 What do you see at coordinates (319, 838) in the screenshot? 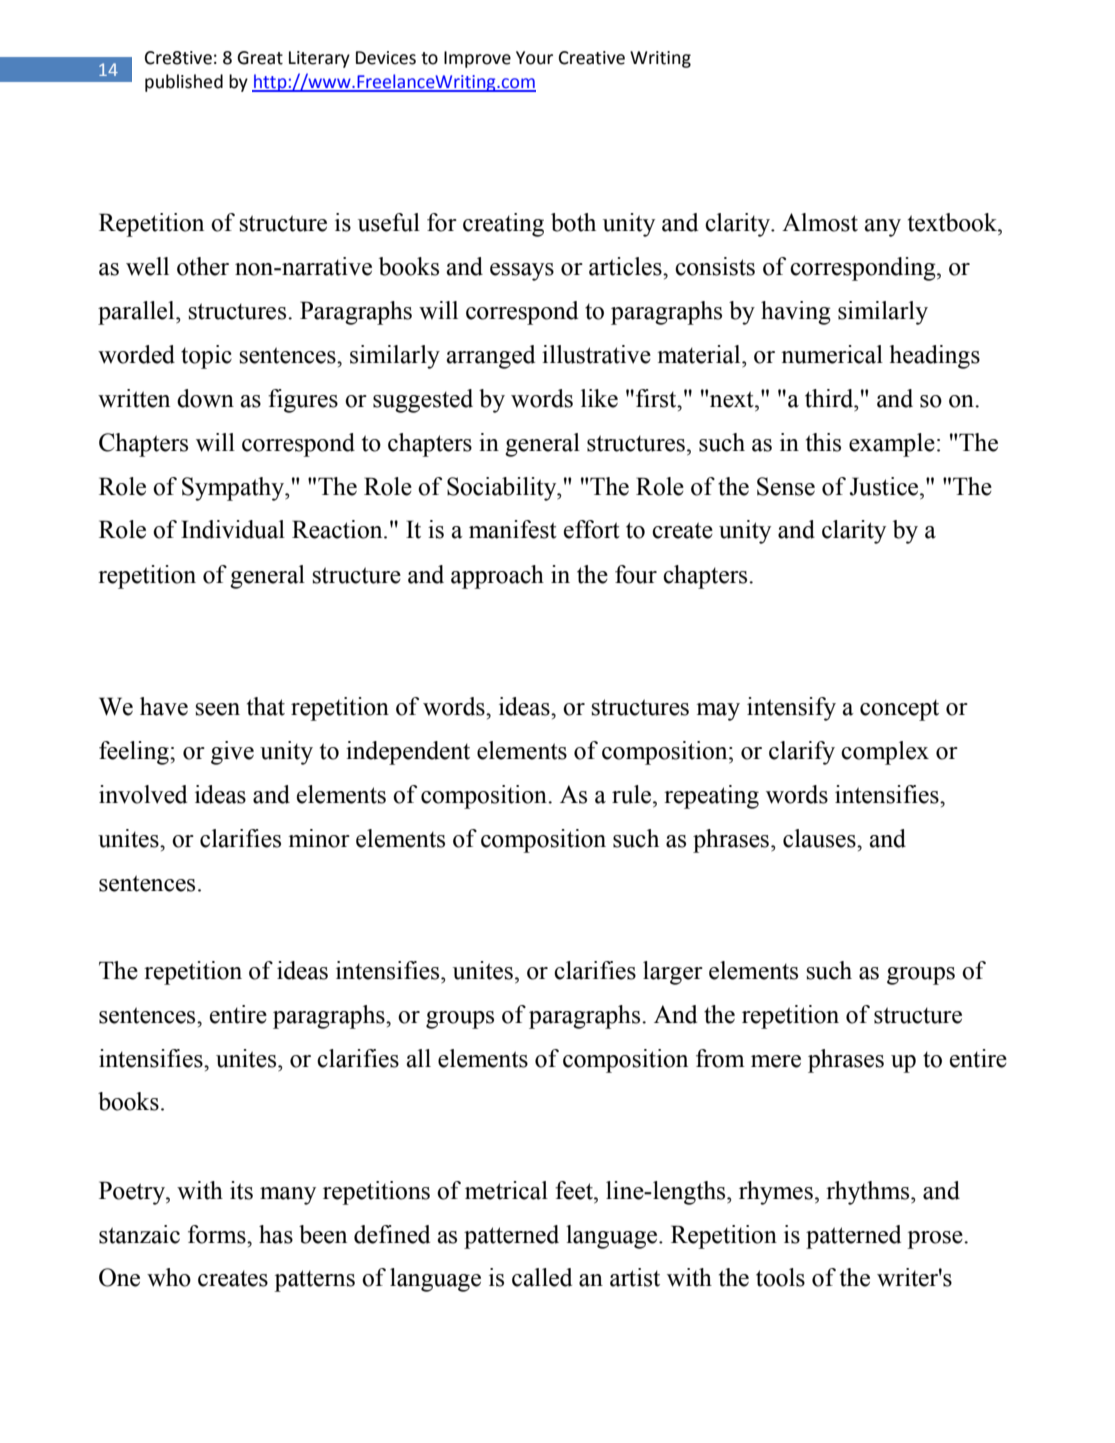
I see `minor` at bounding box center [319, 838].
